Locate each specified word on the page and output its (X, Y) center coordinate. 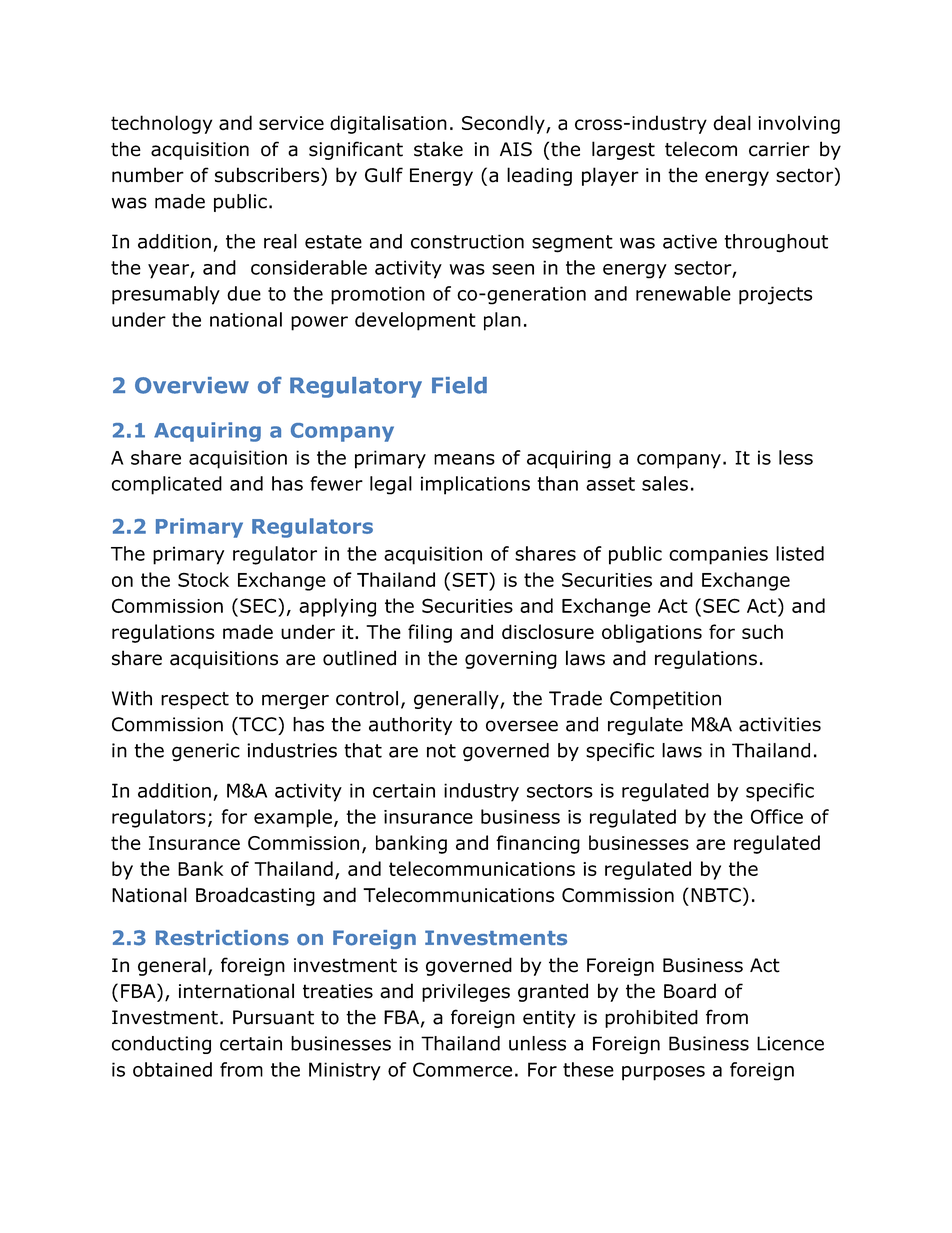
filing (430, 633)
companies (718, 555)
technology (161, 124)
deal (732, 123)
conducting (161, 1045)
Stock (203, 579)
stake (438, 149)
